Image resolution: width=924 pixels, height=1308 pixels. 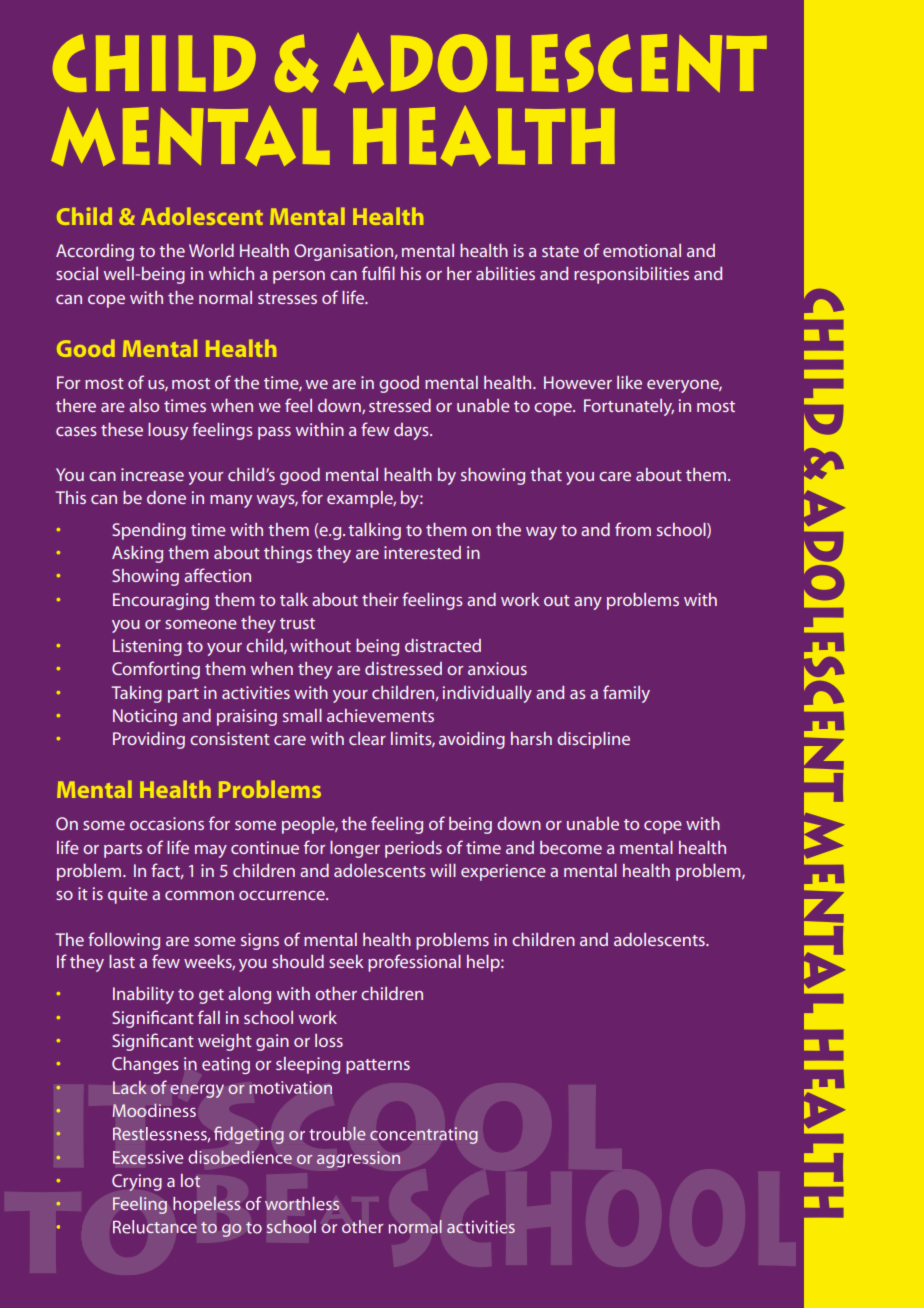 What do you see at coordinates (593, 740) in the screenshot?
I see `discipline` at bounding box center [593, 740].
